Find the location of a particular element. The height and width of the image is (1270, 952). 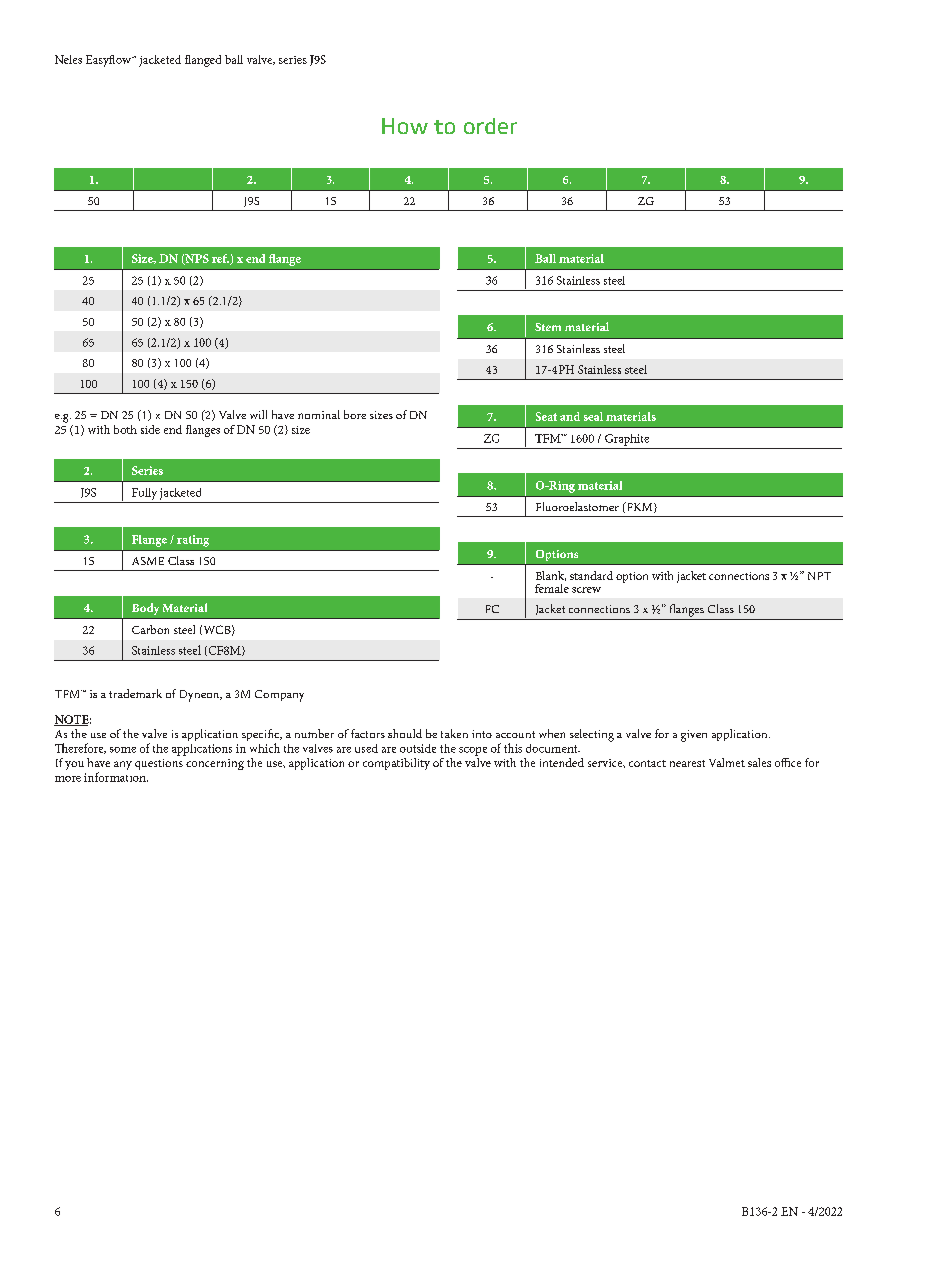

Blank is located at coordinates (551, 576).
